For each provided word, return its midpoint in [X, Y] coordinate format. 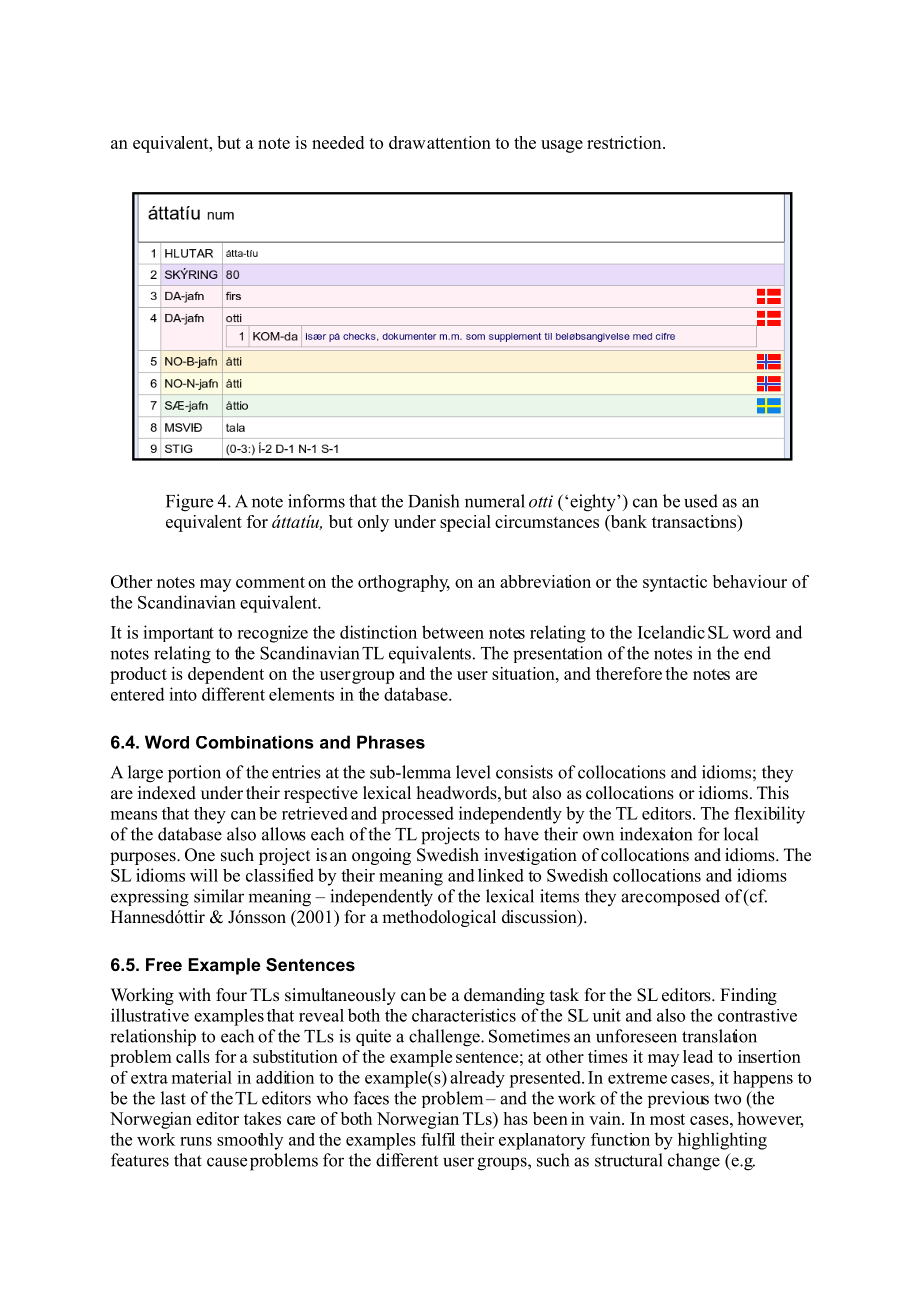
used [701, 501]
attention [459, 142]
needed [338, 142]
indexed [167, 793]
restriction [625, 142]
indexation [656, 834]
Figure [189, 503]
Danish [433, 501]
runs [196, 1141]
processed [417, 815]
